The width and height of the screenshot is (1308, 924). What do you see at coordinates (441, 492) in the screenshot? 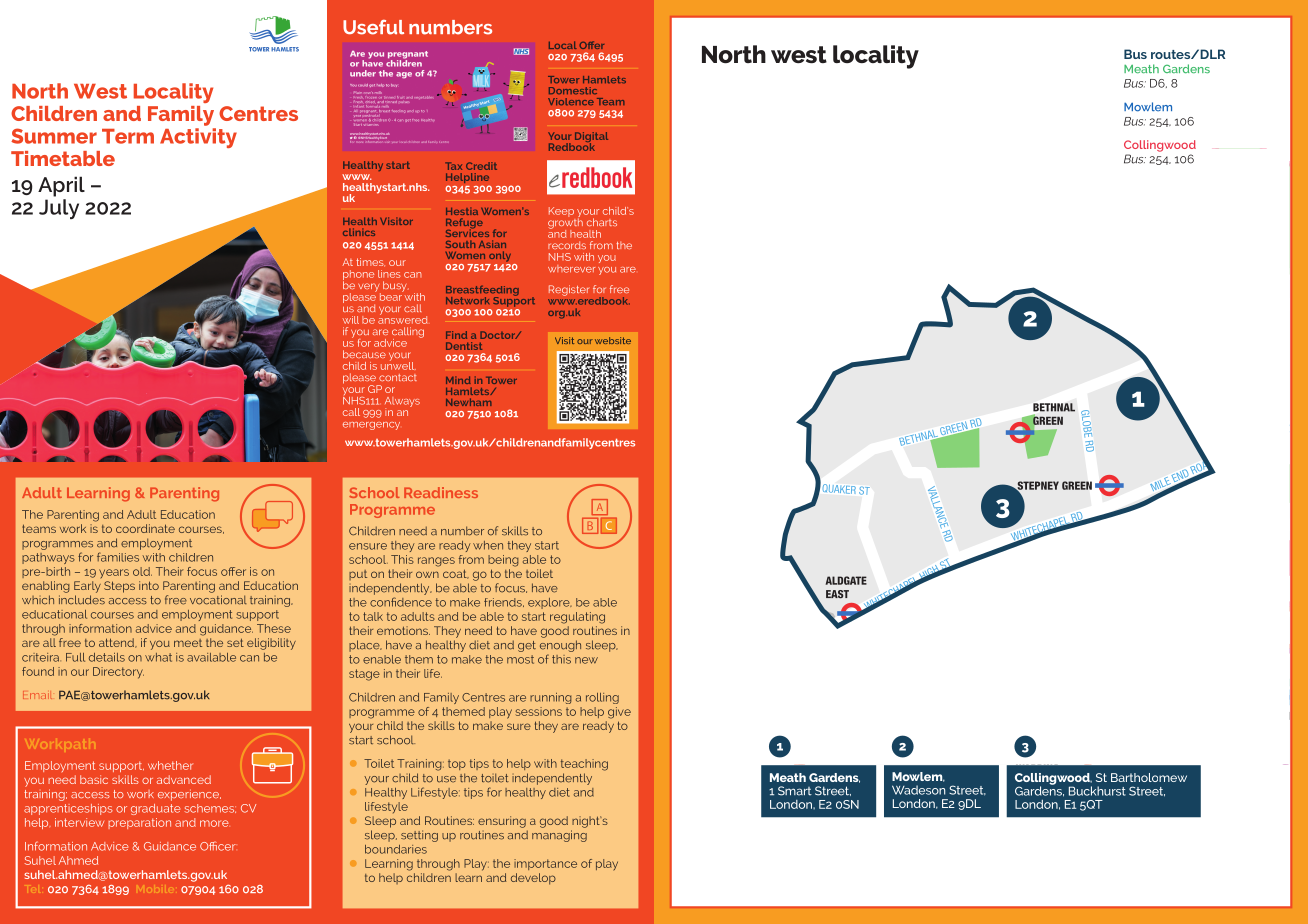
I see `Readiness` at bounding box center [441, 492].
